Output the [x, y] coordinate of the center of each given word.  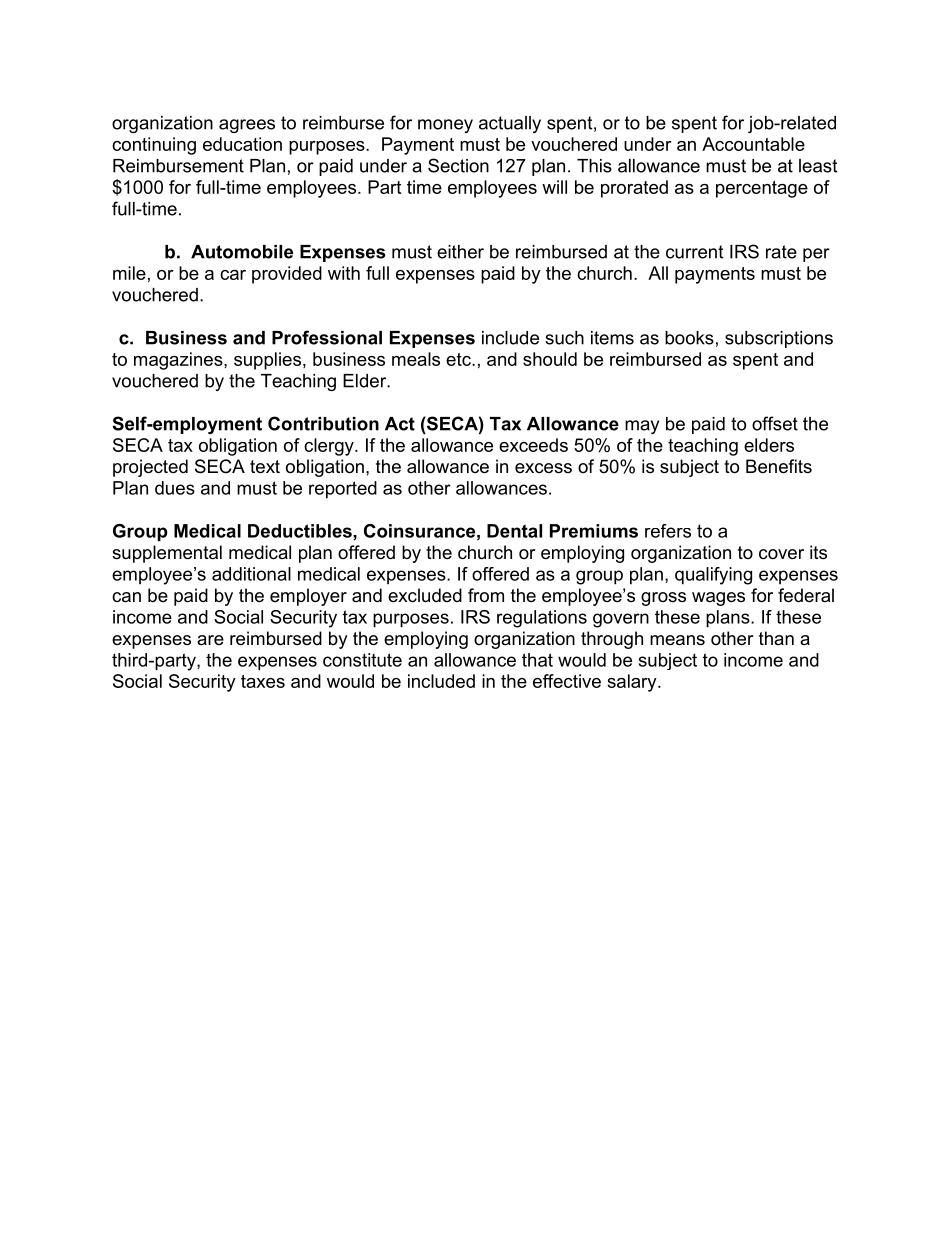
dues [175, 488]
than [776, 638]
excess [543, 468]
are [210, 640]
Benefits [779, 466]
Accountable [753, 144]
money [445, 126]
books [689, 338]
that [537, 660]
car [233, 275]
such [564, 338]
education [242, 144]
